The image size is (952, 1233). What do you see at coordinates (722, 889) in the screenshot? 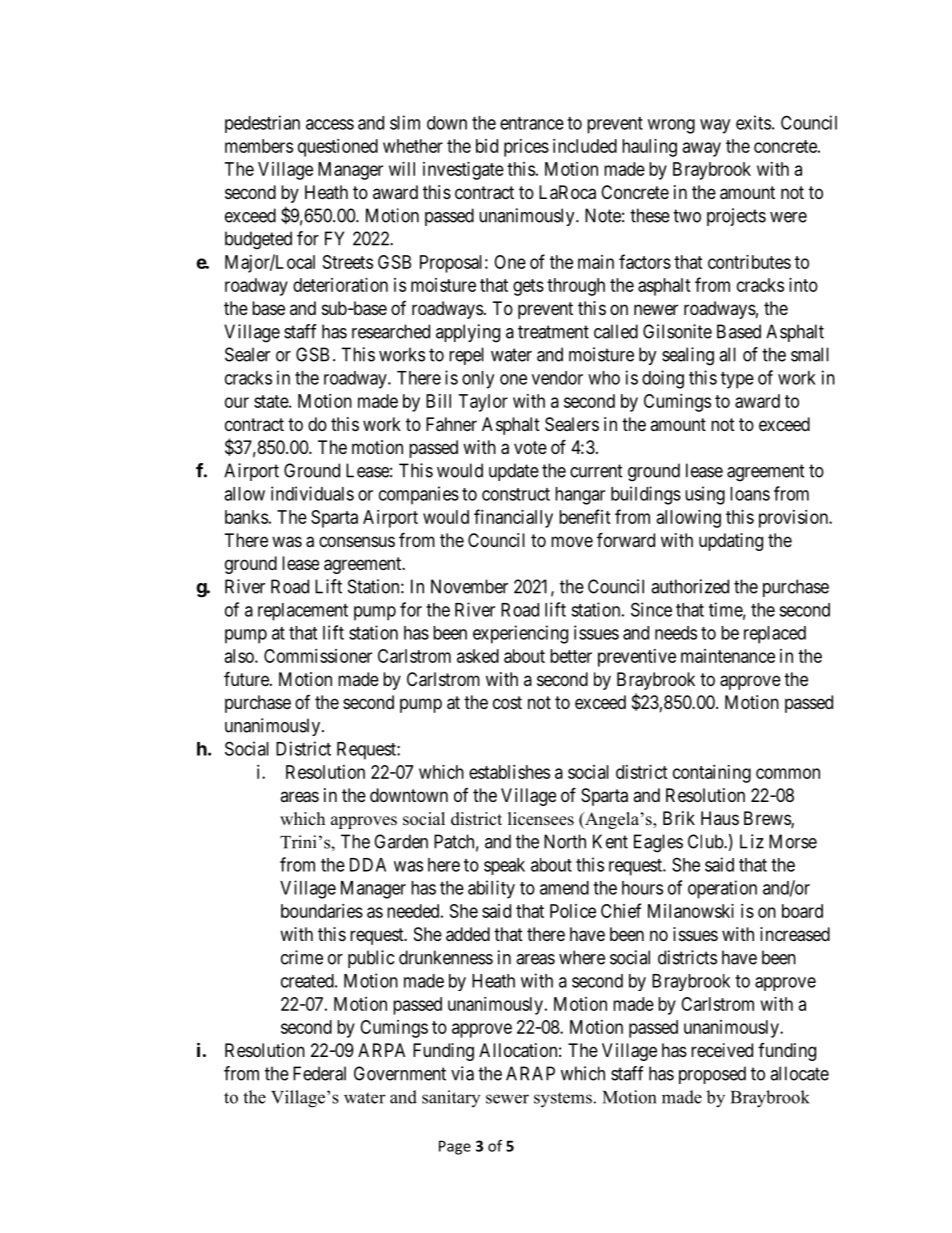
I see `operation` at bounding box center [722, 889].
